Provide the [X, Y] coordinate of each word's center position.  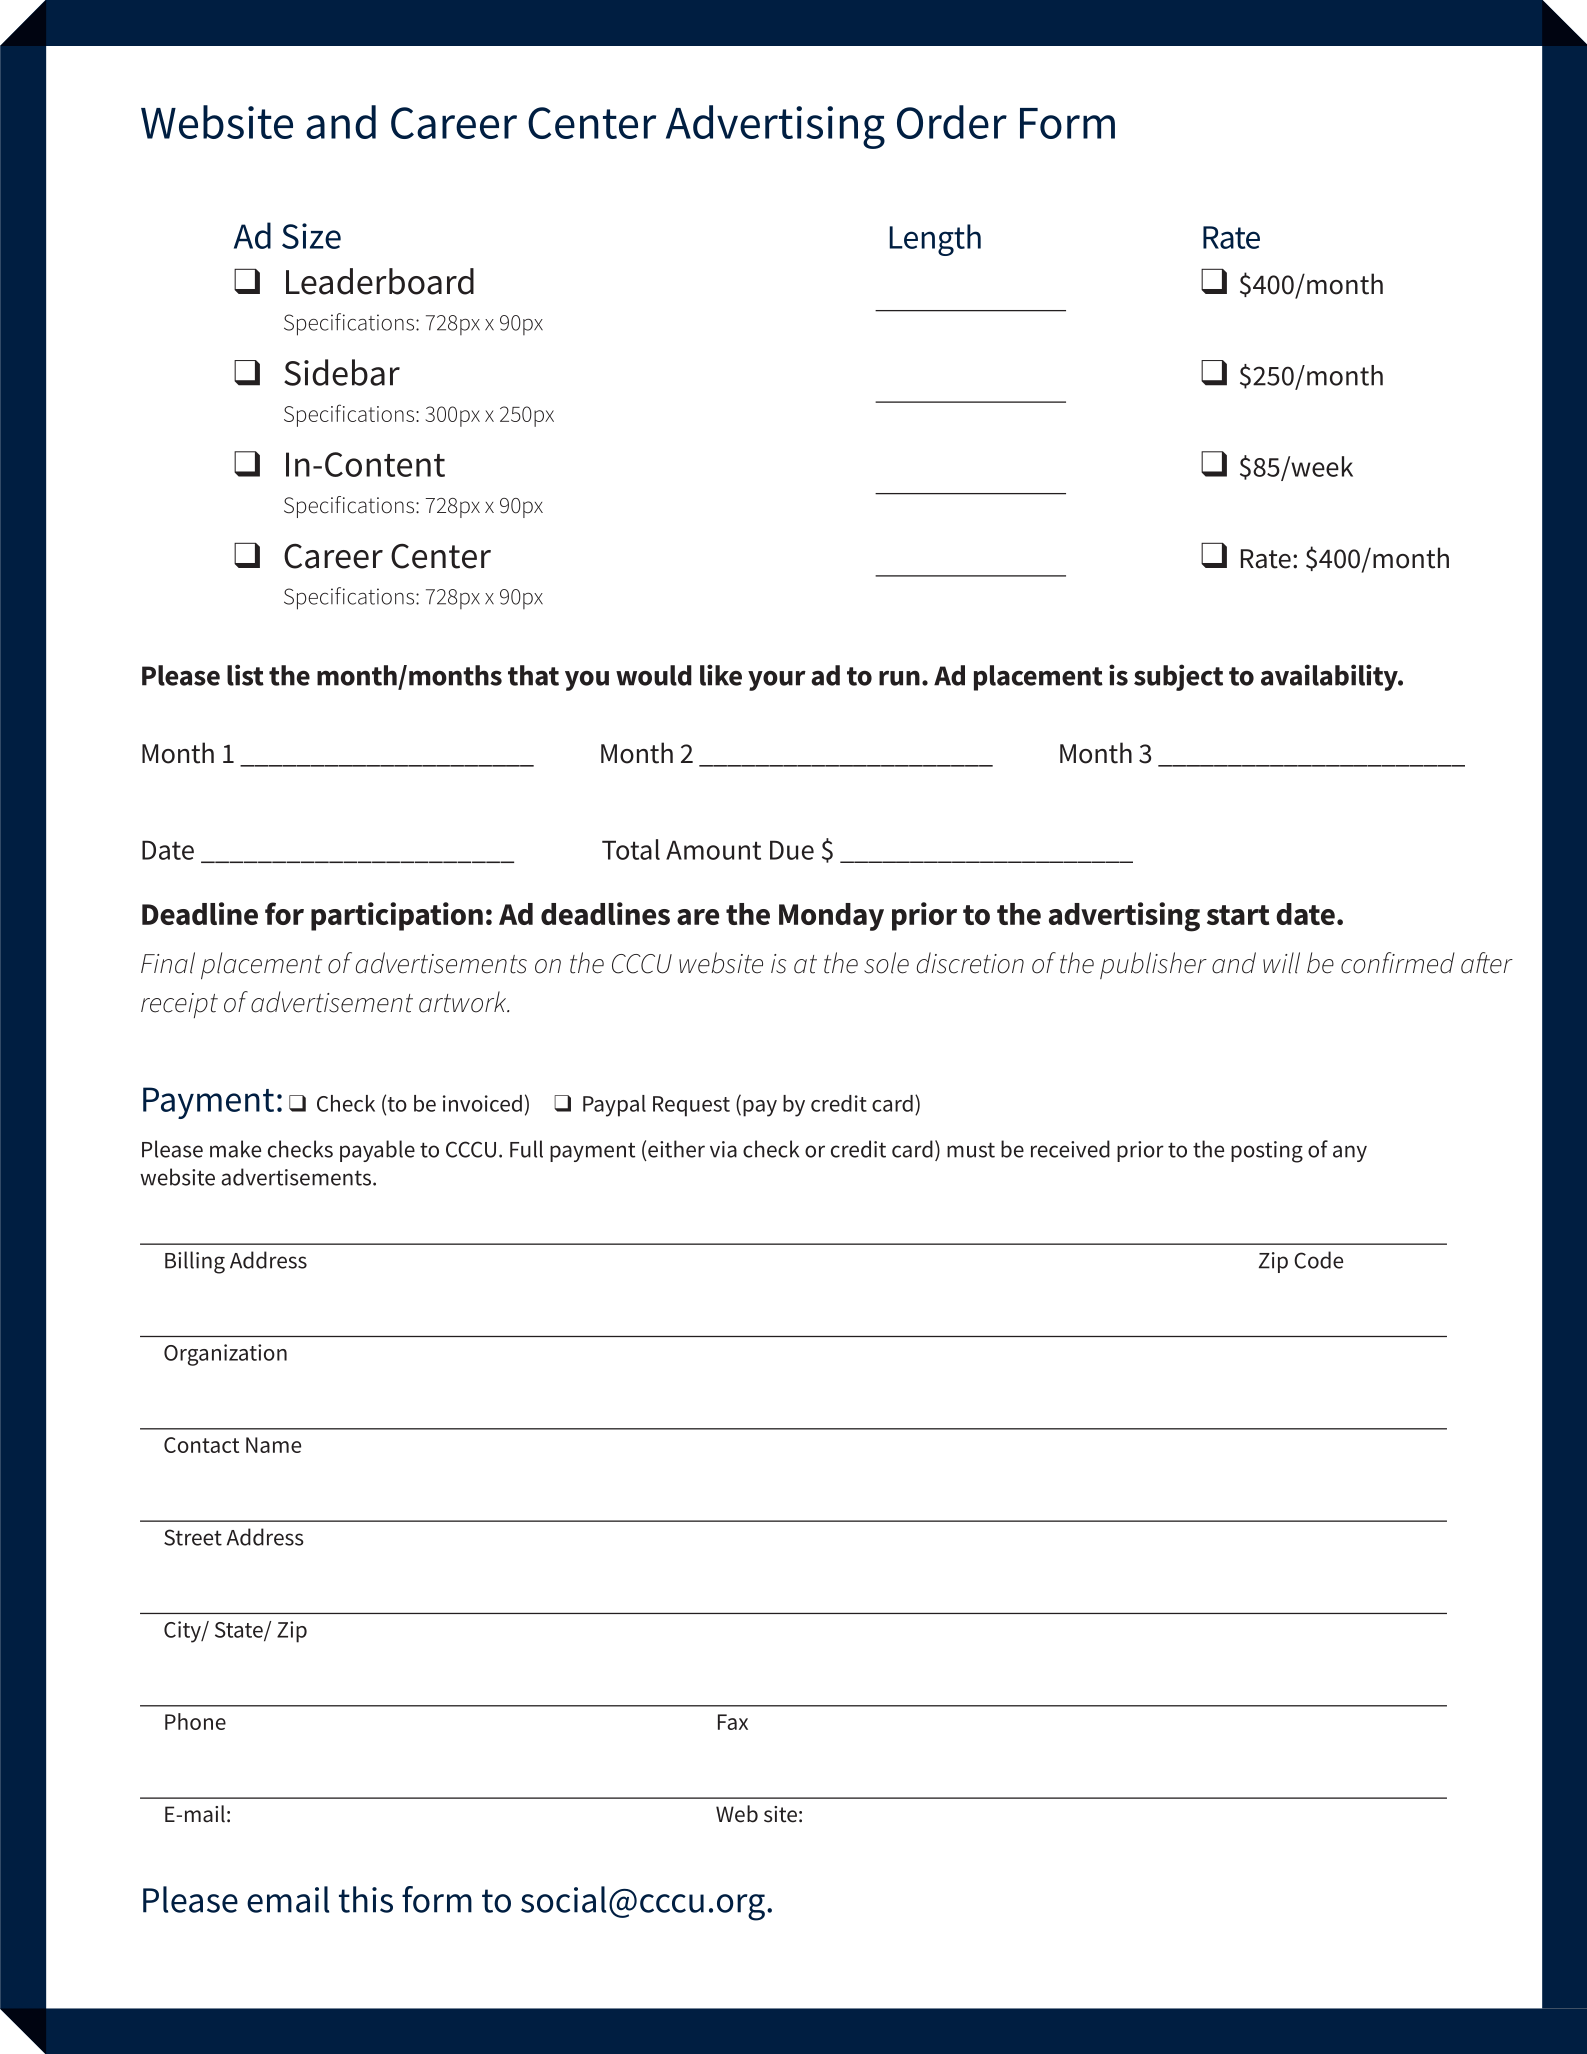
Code [1318, 1260]
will [1281, 963]
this [366, 1899]
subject [1178, 677]
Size [311, 236]
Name [273, 1445]
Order [952, 122]
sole [886, 963]
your [777, 680]
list [245, 675]
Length [935, 240]
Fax [733, 1722]
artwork [464, 1002]
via [723, 1149]
